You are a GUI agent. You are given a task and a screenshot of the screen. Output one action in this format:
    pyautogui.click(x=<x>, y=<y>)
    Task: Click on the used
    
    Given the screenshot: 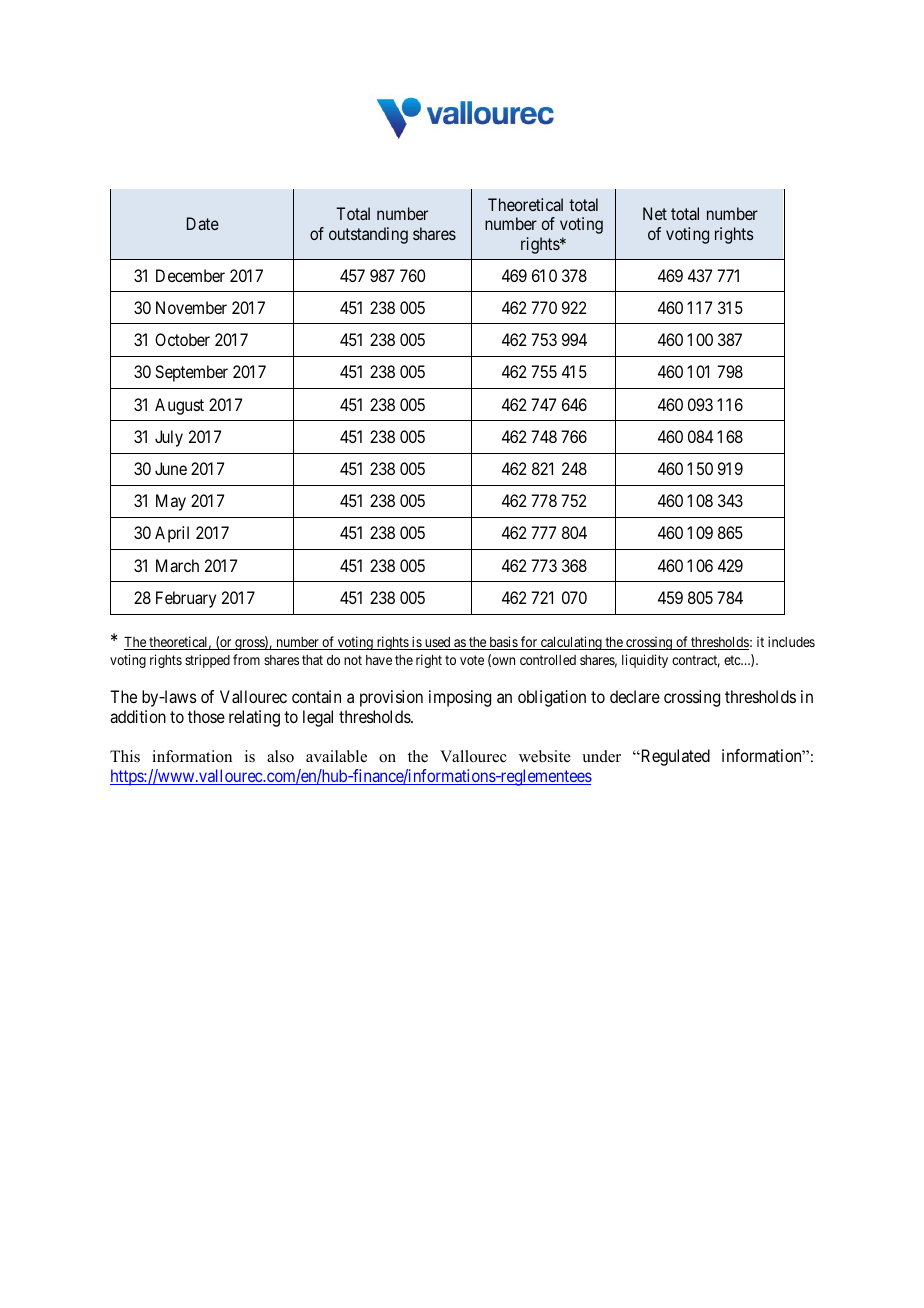 What is the action you would take?
    pyautogui.click(x=437, y=643)
